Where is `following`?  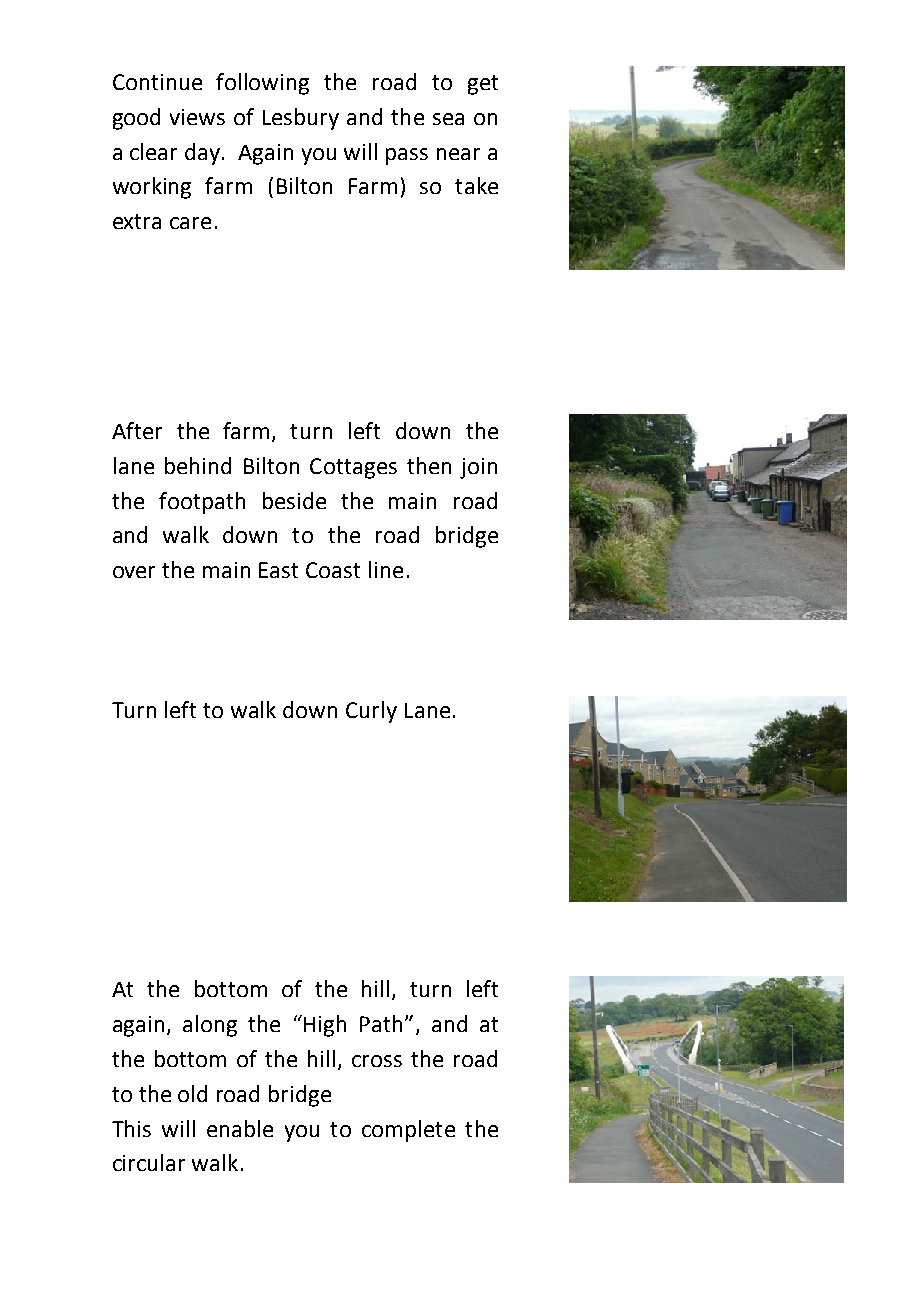 following is located at coordinates (262, 84).
